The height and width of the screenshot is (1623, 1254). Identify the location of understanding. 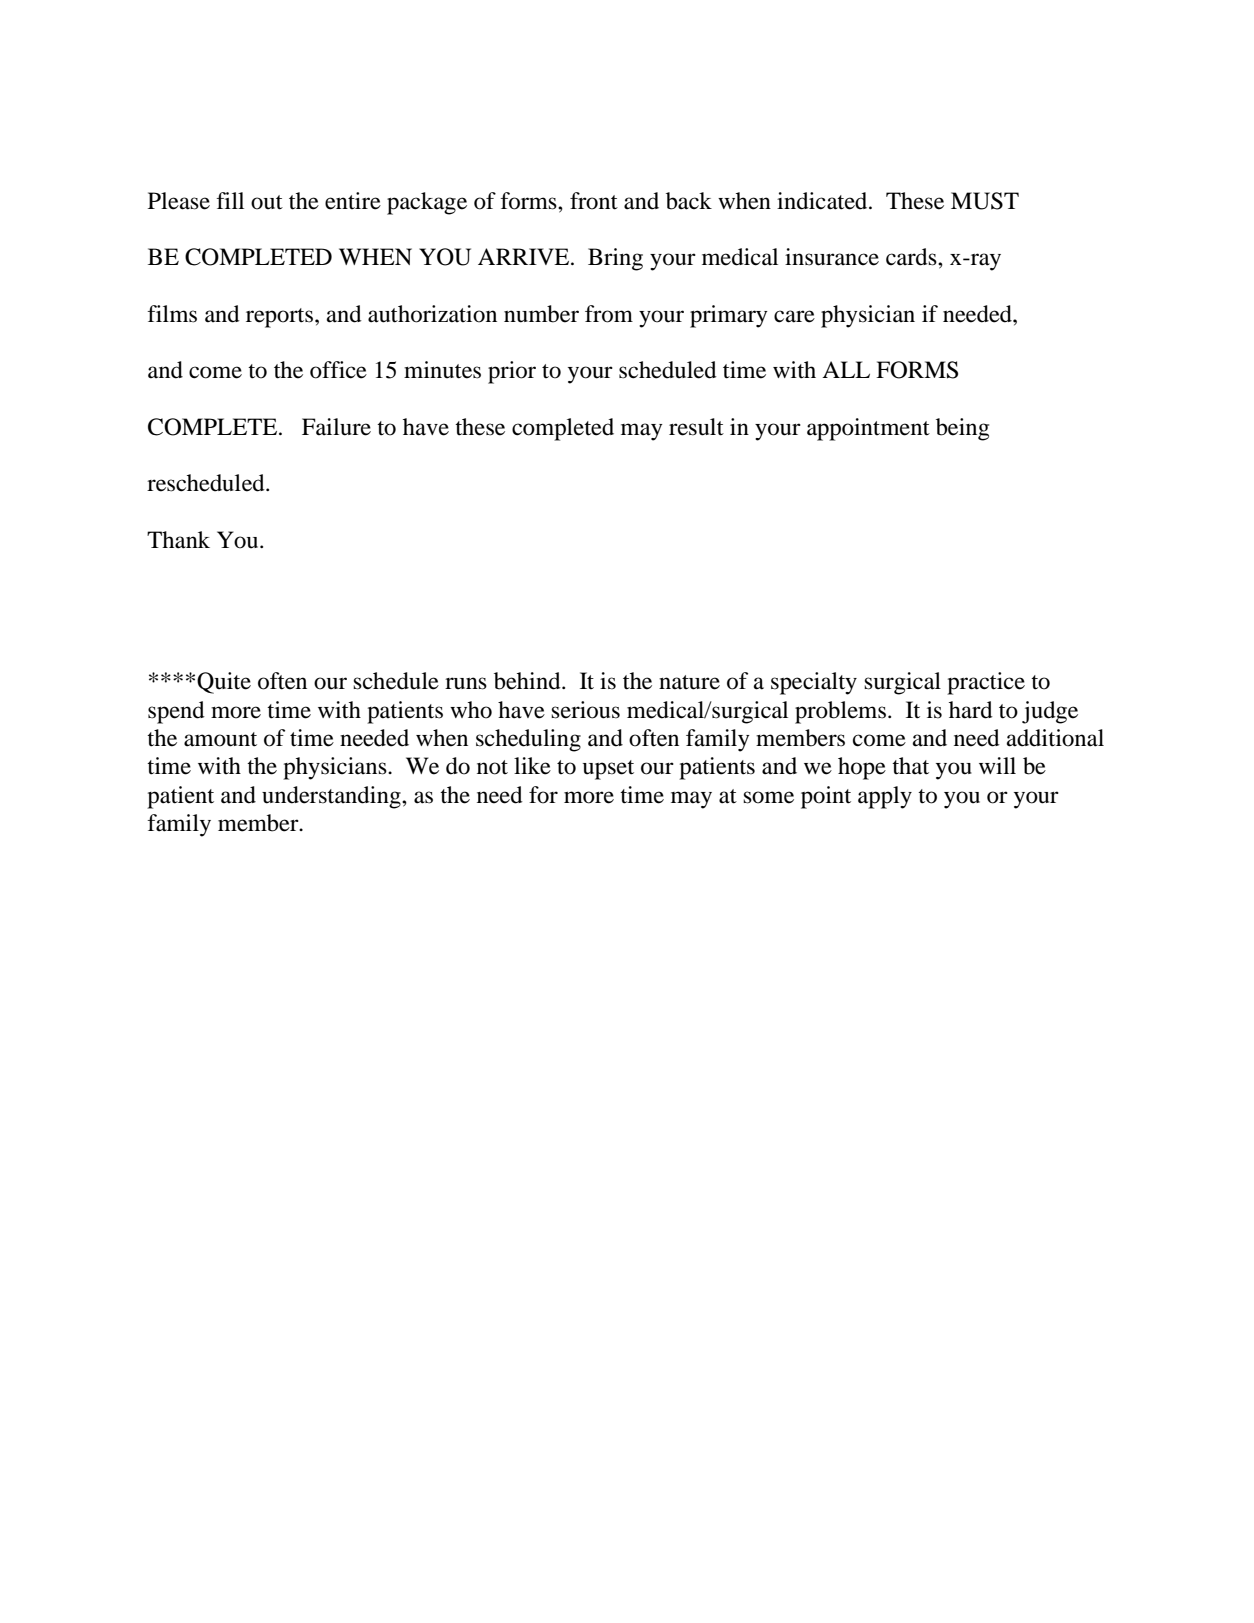
(332, 797).
